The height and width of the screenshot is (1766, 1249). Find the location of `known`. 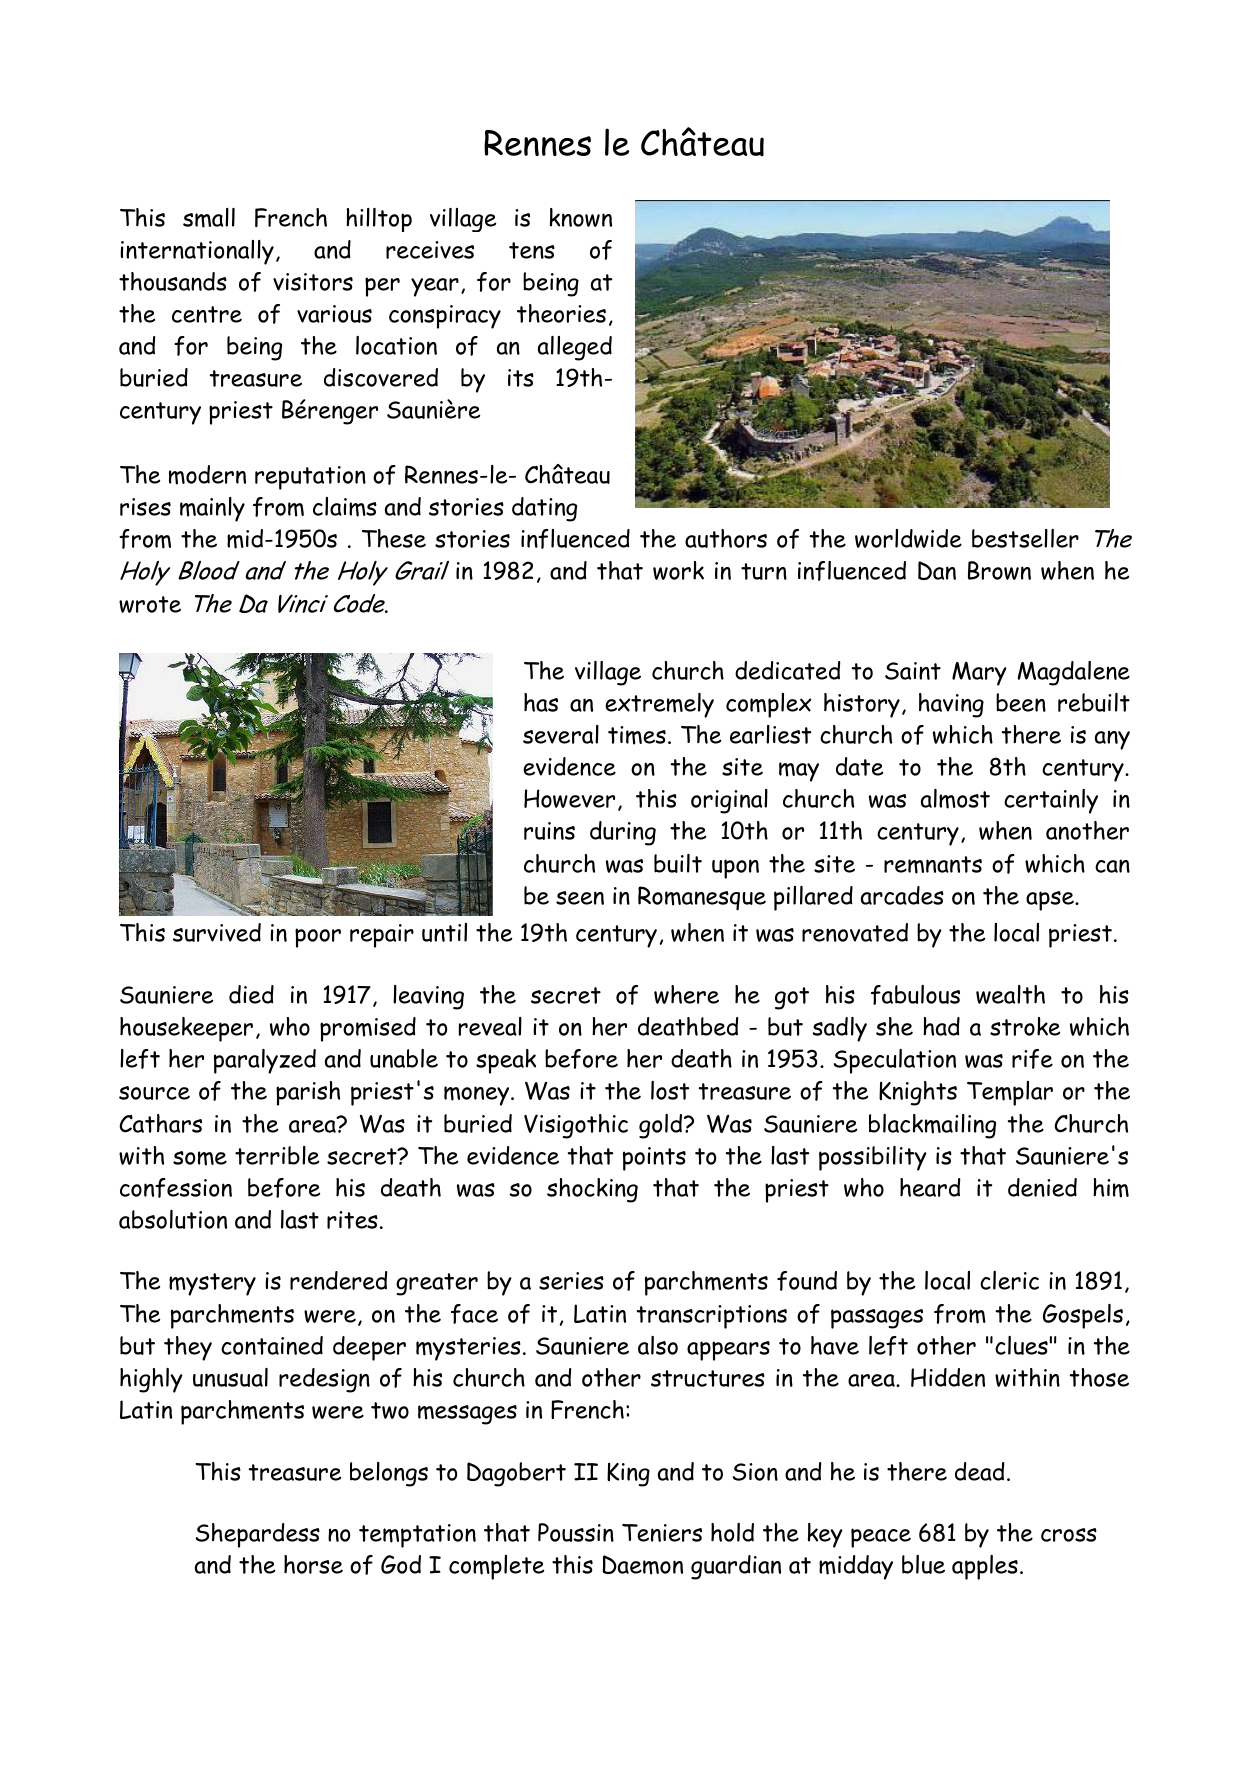

known is located at coordinates (581, 217).
